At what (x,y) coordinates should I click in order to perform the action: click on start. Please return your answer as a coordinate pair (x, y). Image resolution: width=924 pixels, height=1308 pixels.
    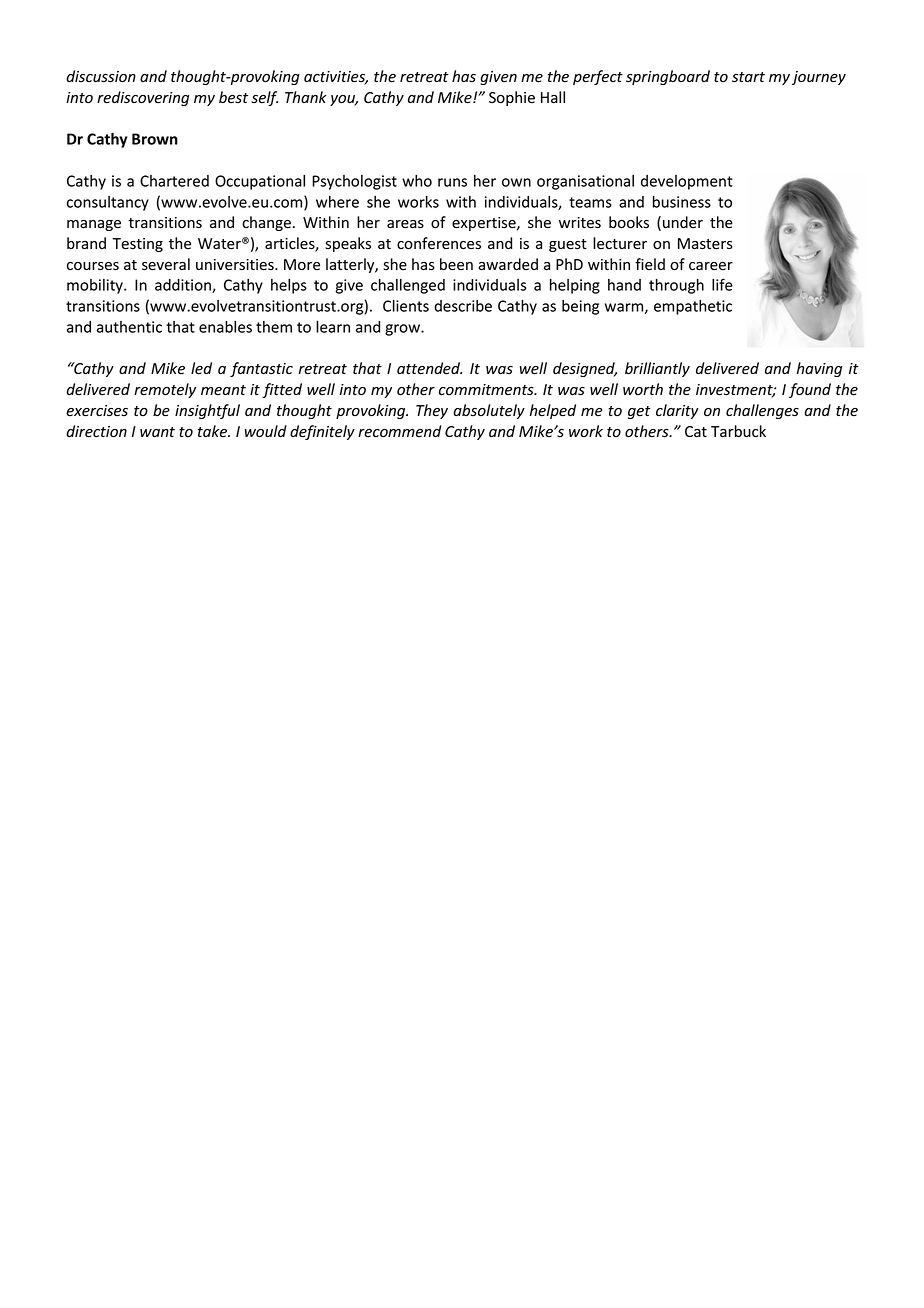
    Looking at the image, I should click on (748, 77).
